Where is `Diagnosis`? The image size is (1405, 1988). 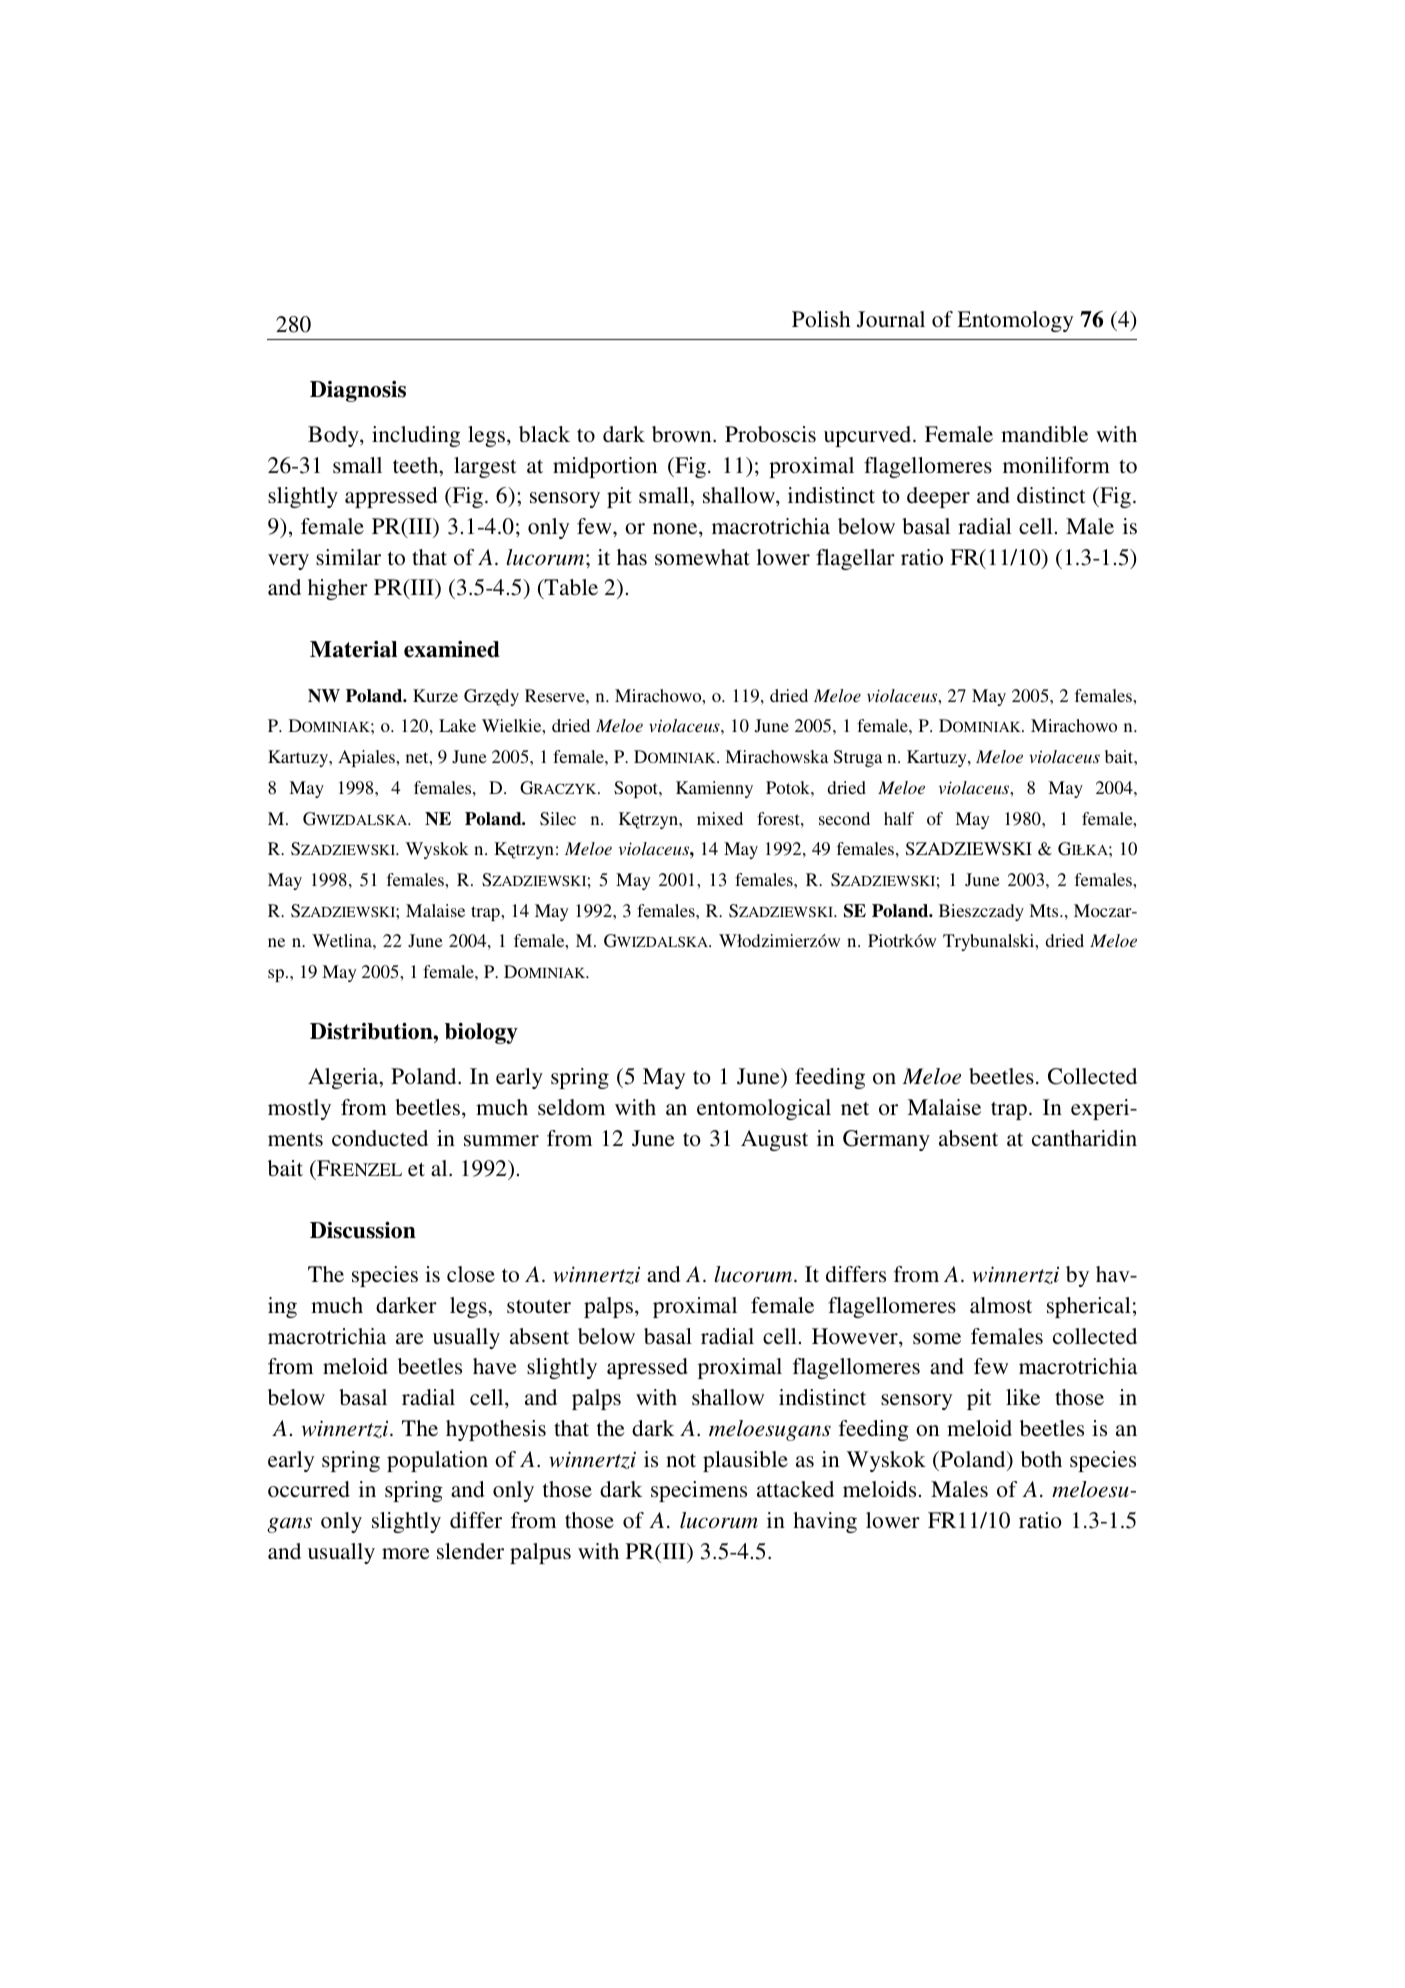
Diagnosis is located at coordinates (358, 391).
